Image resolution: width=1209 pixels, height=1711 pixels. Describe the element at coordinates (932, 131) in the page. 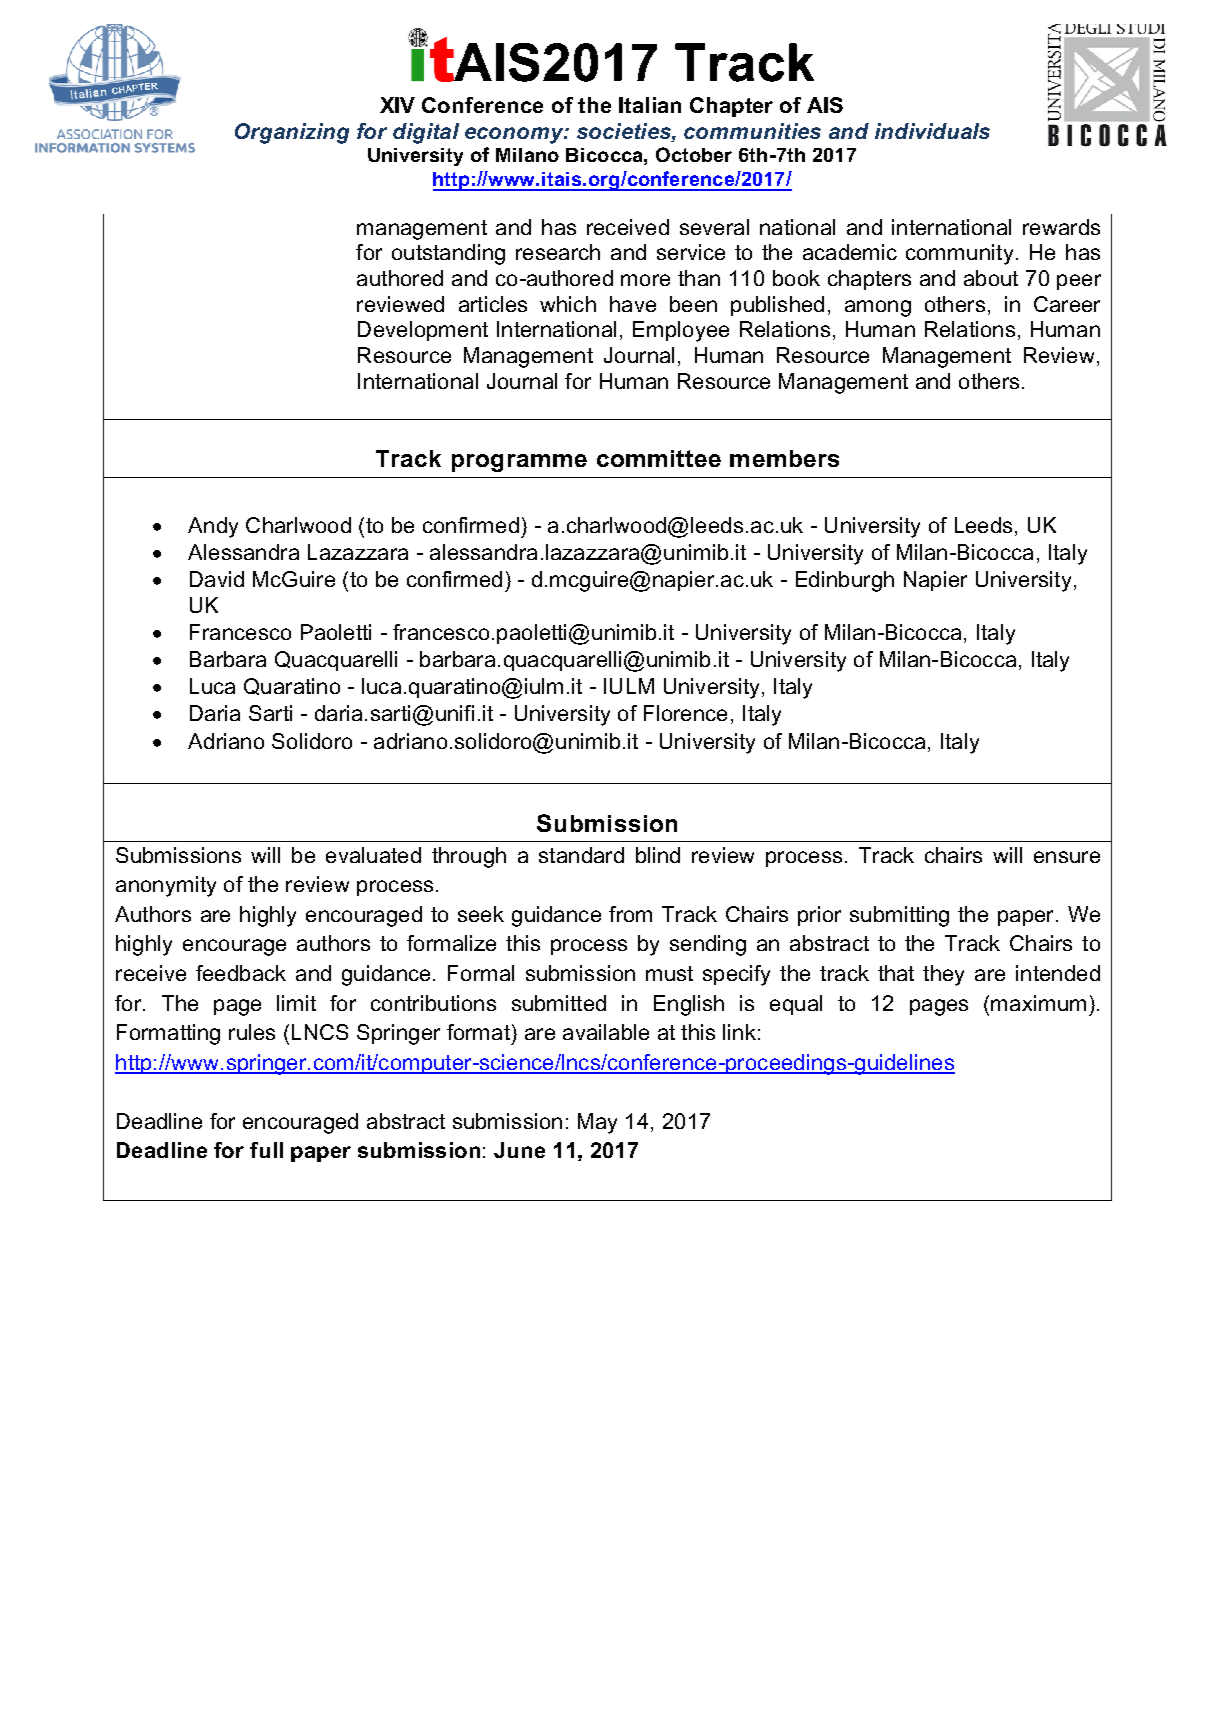

I see `individuals` at that location.
